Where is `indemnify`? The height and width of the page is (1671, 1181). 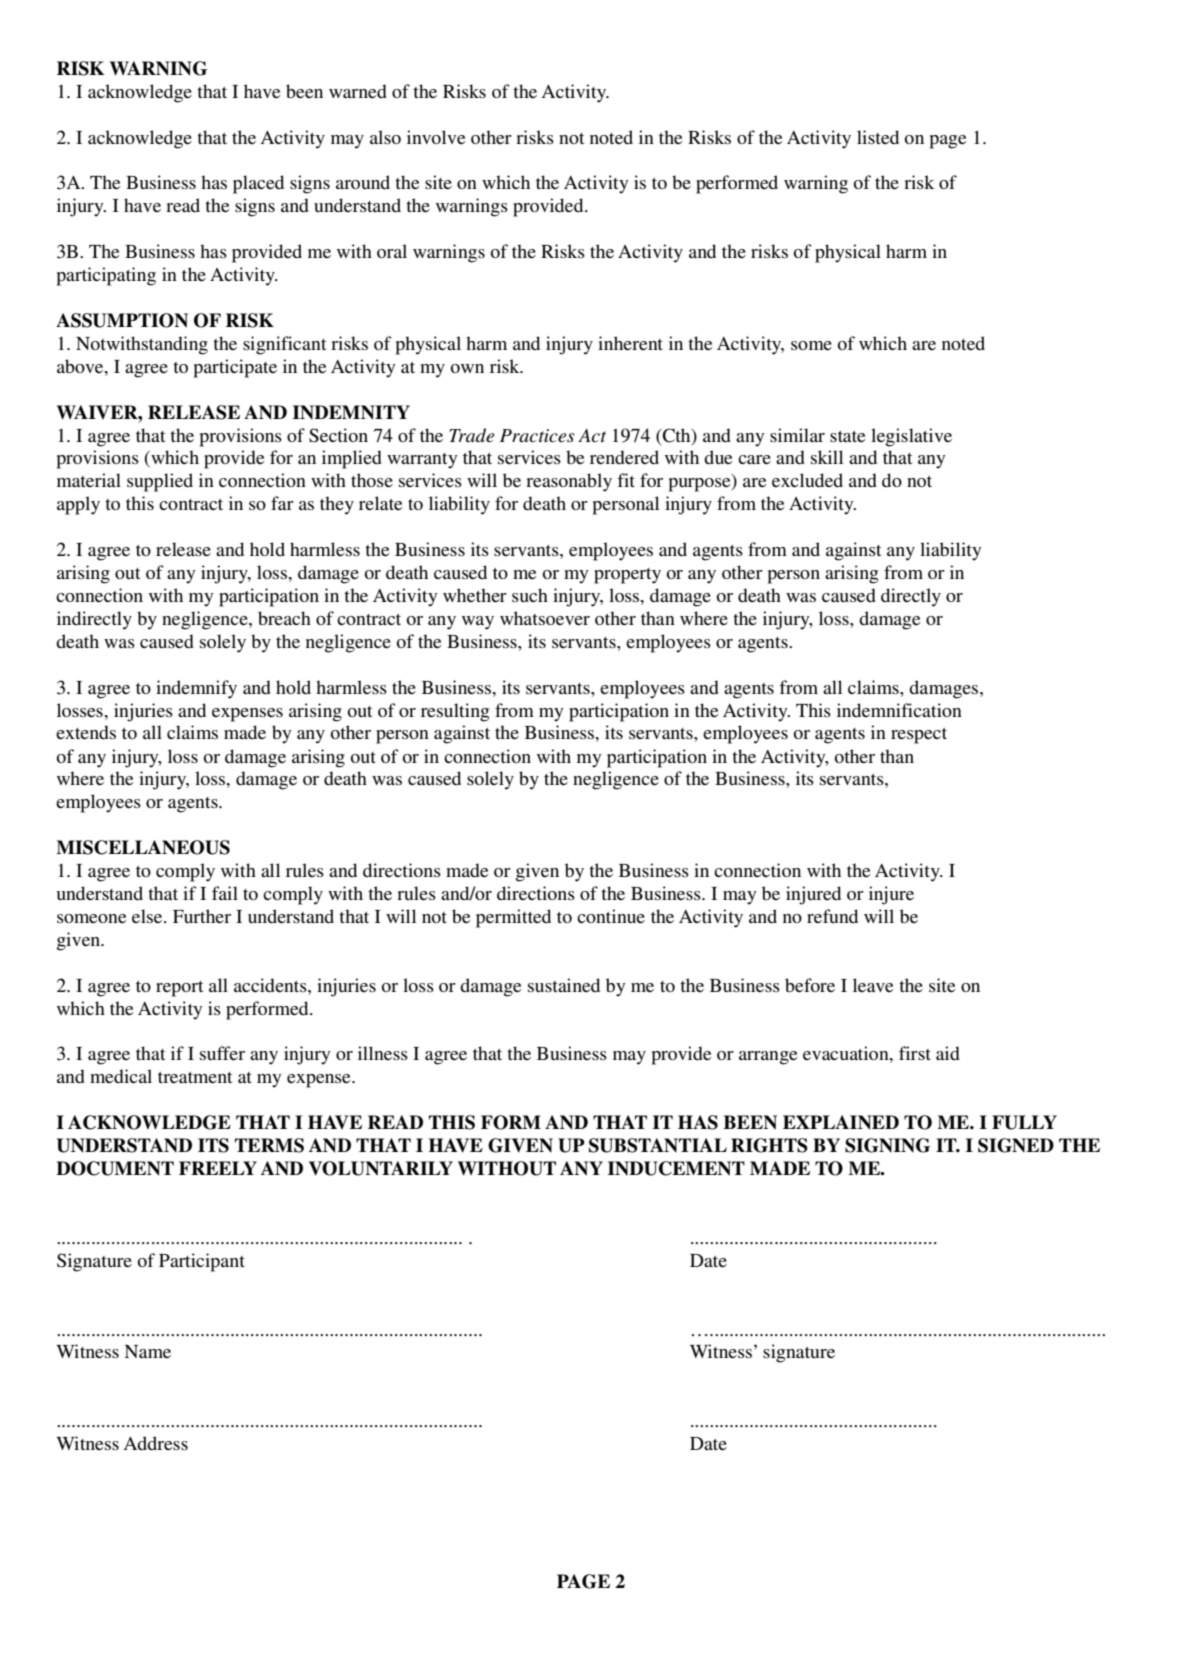 indemnify is located at coordinates (196, 689).
